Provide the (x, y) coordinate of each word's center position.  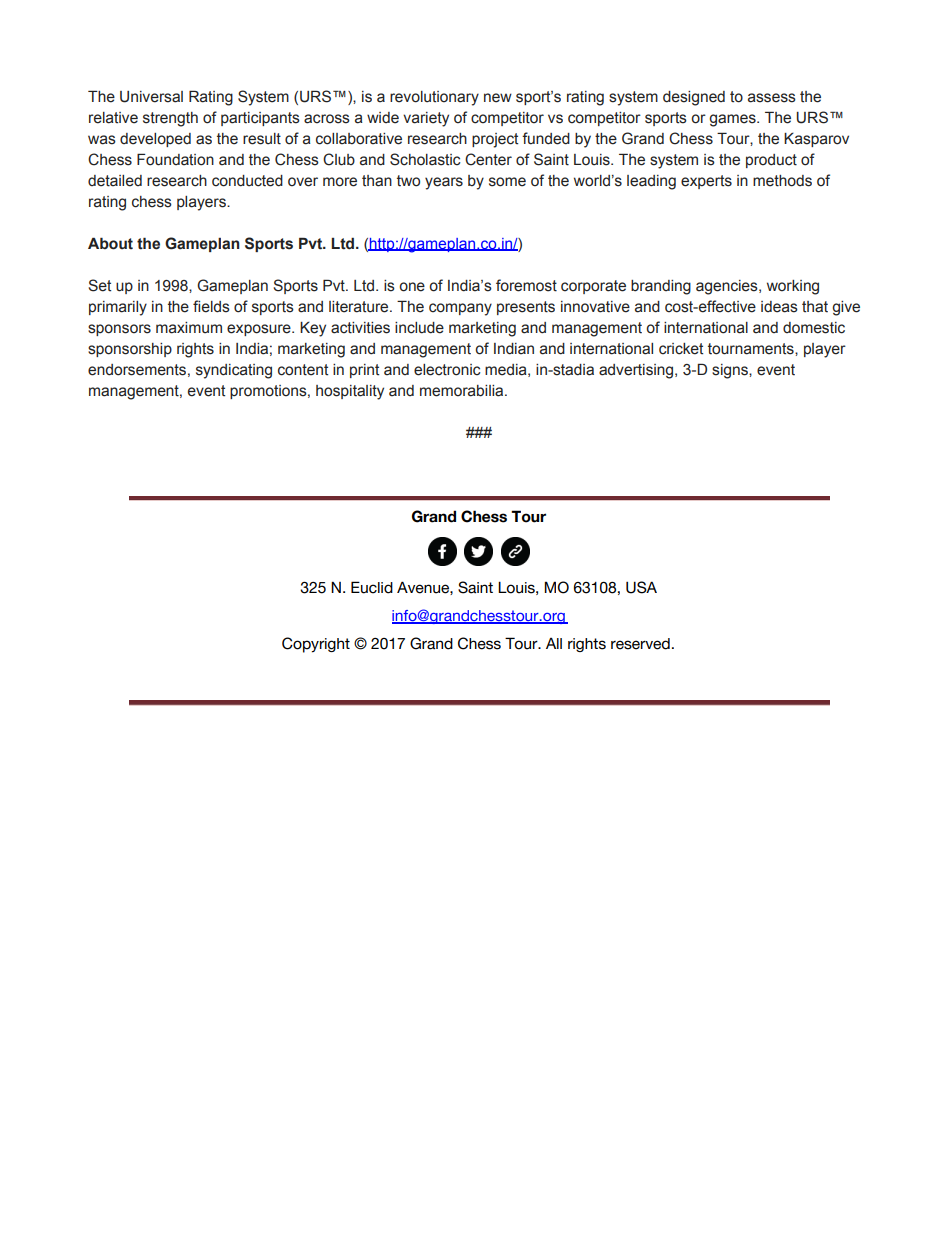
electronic (447, 370)
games (733, 120)
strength (170, 119)
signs (731, 371)
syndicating (234, 371)
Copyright (316, 645)
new (498, 98)
